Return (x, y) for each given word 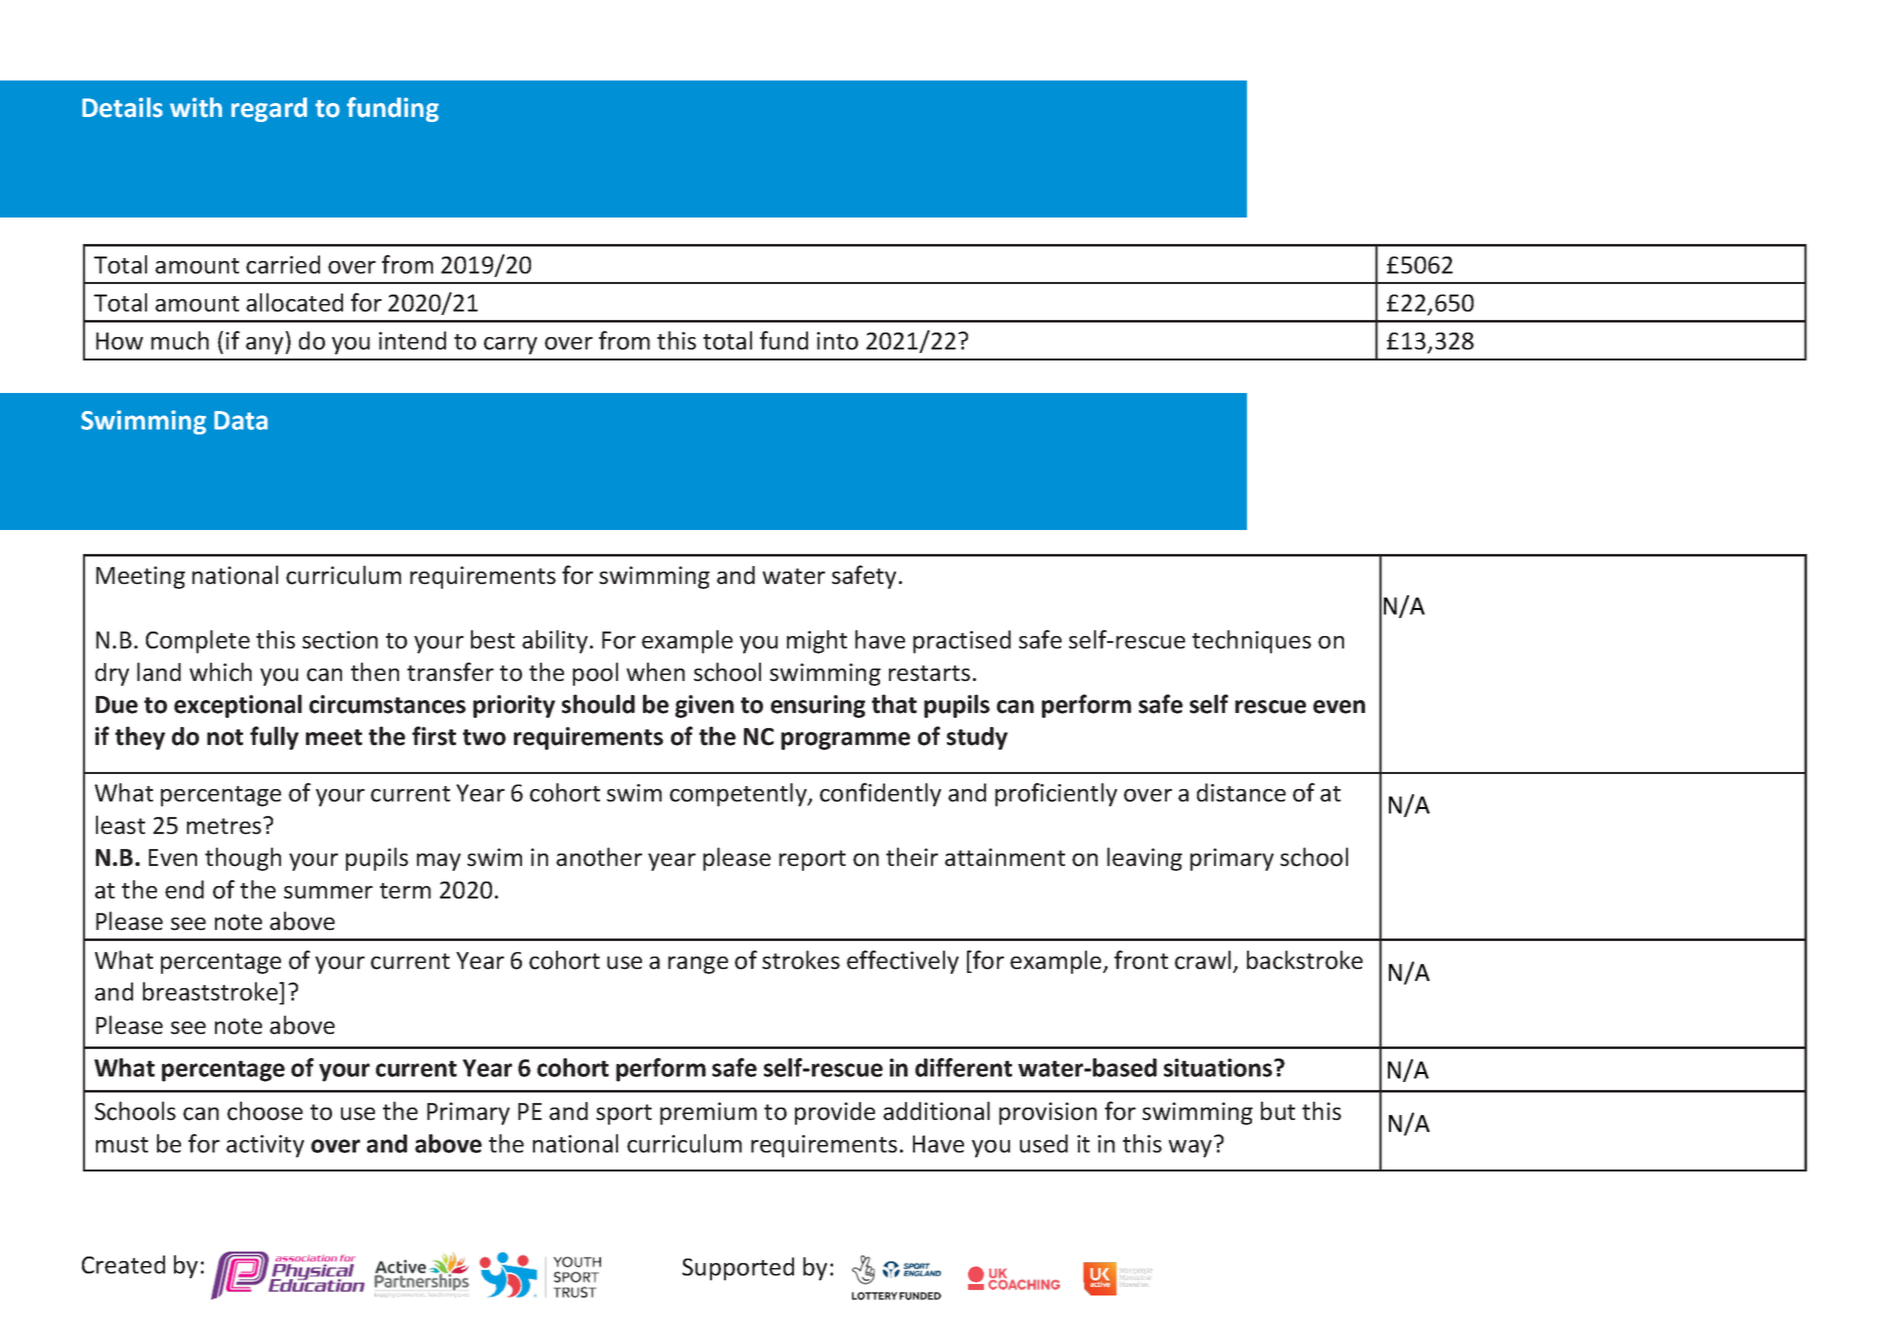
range (698, 965)
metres (225, 826)
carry (510, 346)
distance (1241, 792)
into (837, 341)
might (817, 642)
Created (123, 1264)
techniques (1251, 642)
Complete (198, 642)
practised (962, 642)
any (266, 346)
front (1141, 960)
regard (269, 109)
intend (412, 340)
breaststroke (211, 993)
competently (739, 795)
